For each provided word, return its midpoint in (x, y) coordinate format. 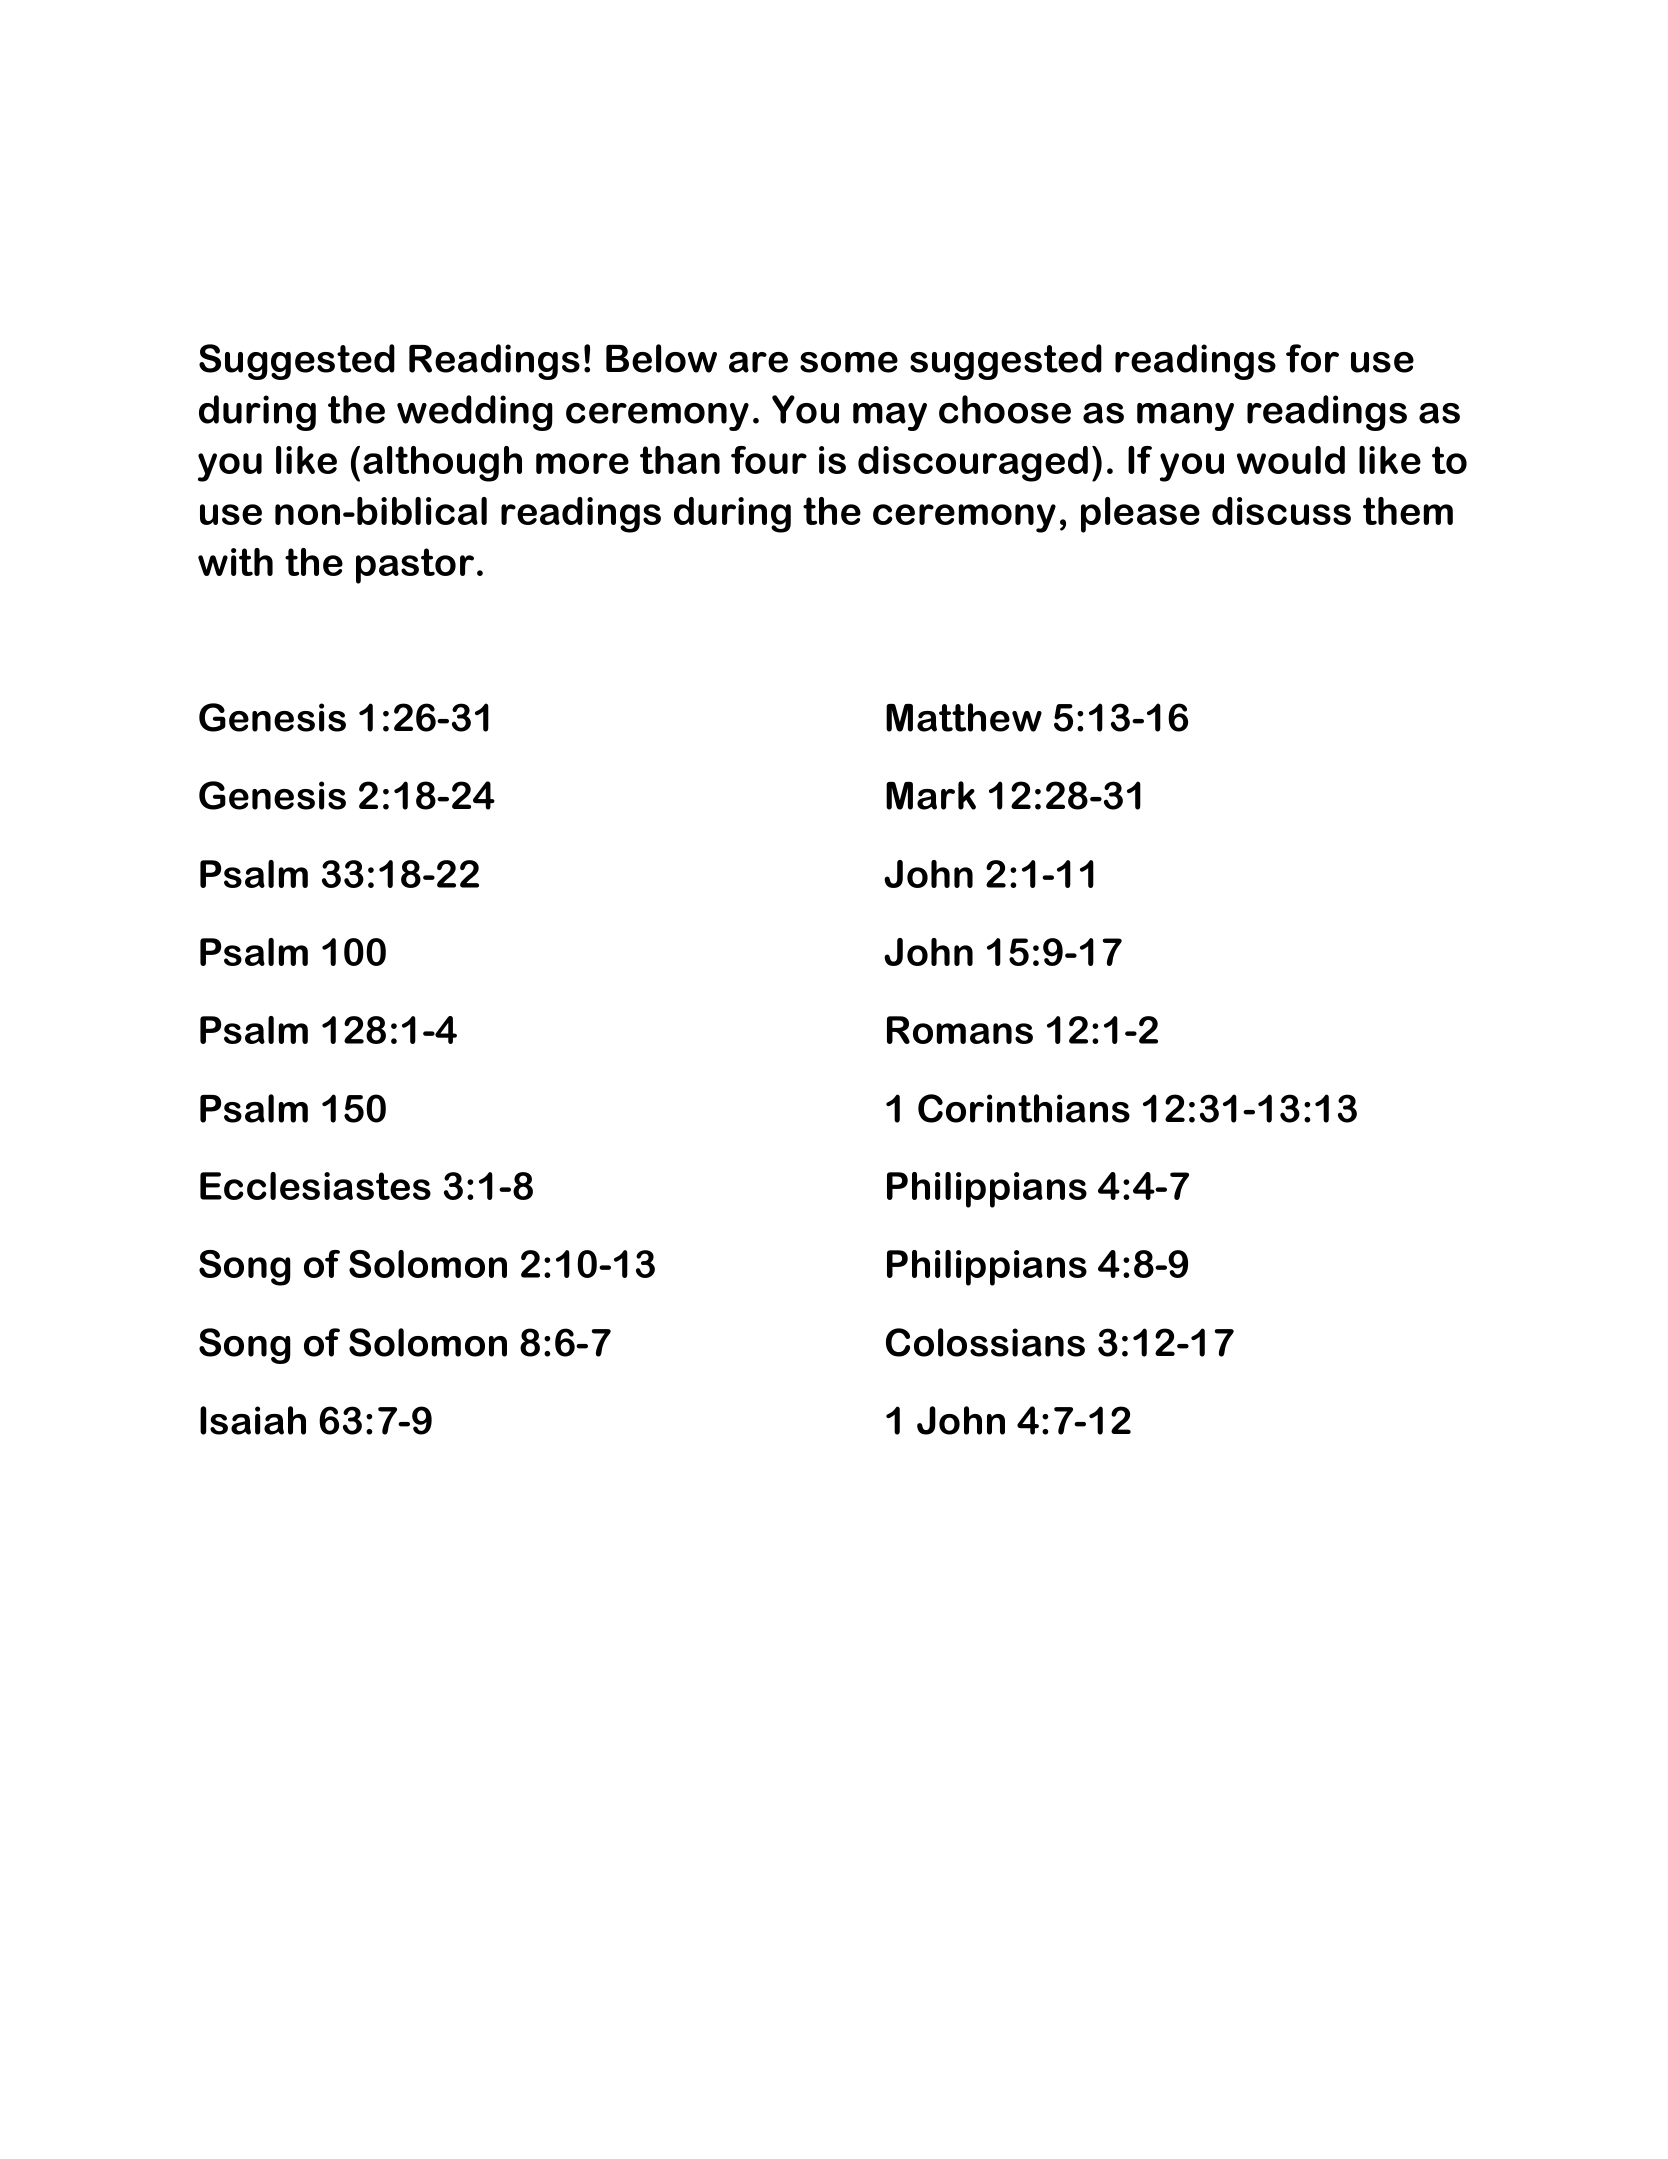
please (1140, 515)
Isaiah (253, 1420)
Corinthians (1024, 1108)
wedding (475, 413)
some (849, 362)
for (1312, 358)
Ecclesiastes (315, 1186)
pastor (415, 566)
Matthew (964, 717)
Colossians (985, 1342)
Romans (960, 1030)
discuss (1281, 511)
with (235, 562)
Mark (931, 795)
